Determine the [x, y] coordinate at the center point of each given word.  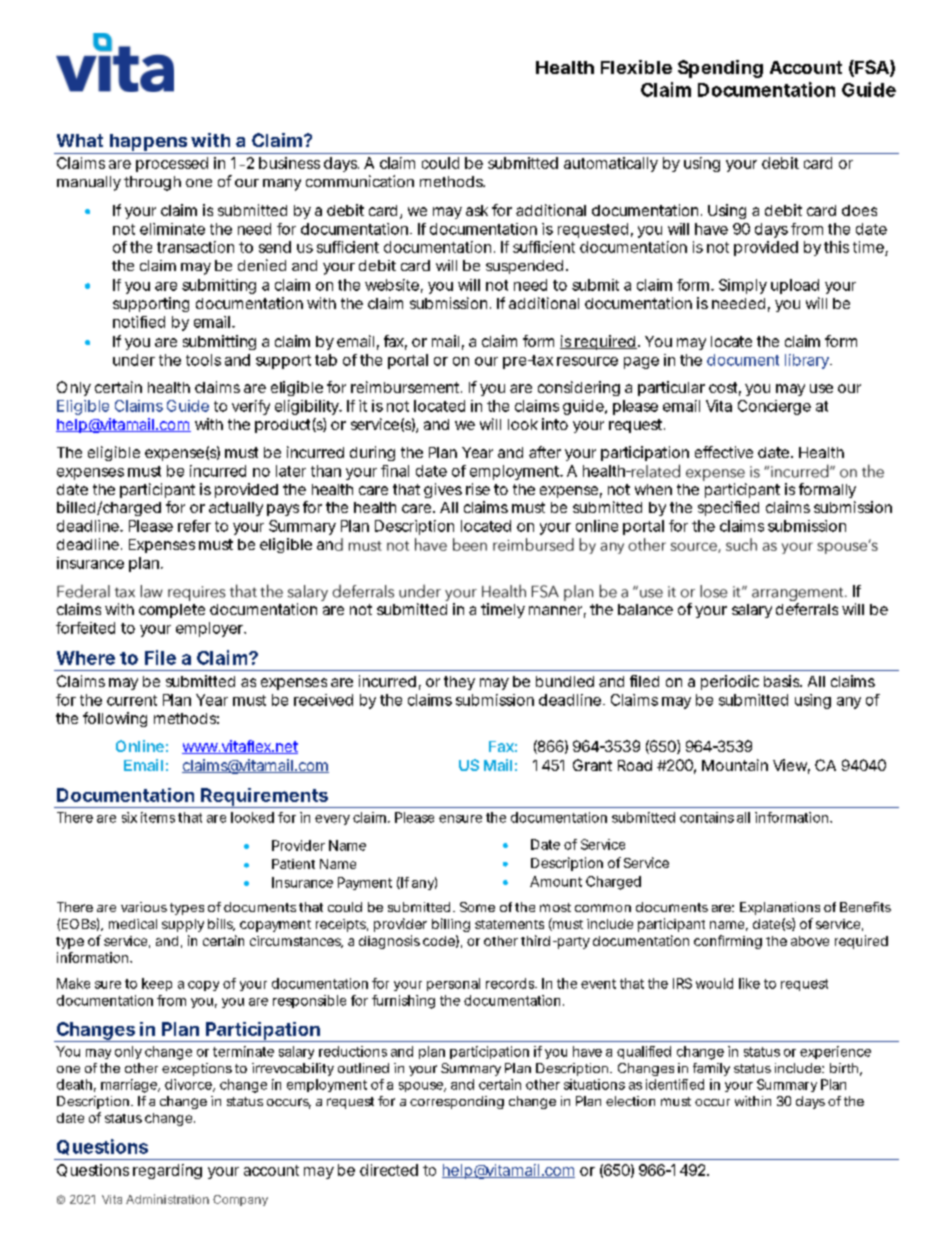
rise [478, 489]
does [859, 210]
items [158, 817]
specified [728, 508]
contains [707, 817]
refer [194, 526]
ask [477, 210]
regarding [167, 1171]
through [152, 183]
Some [477, 907]
